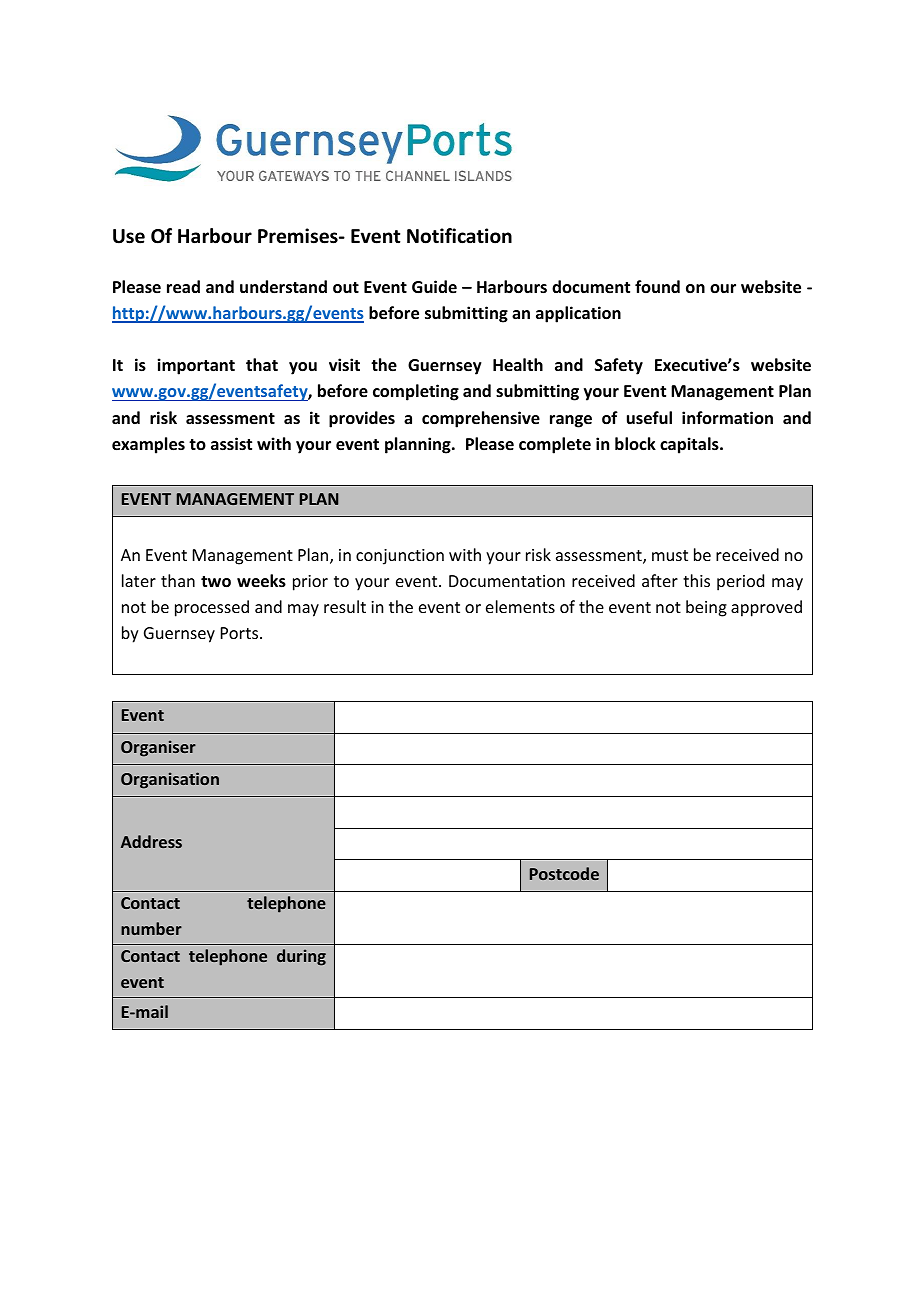  Describe the element at coordinates (459, 236) in the image. I see `Notification` at that location.
